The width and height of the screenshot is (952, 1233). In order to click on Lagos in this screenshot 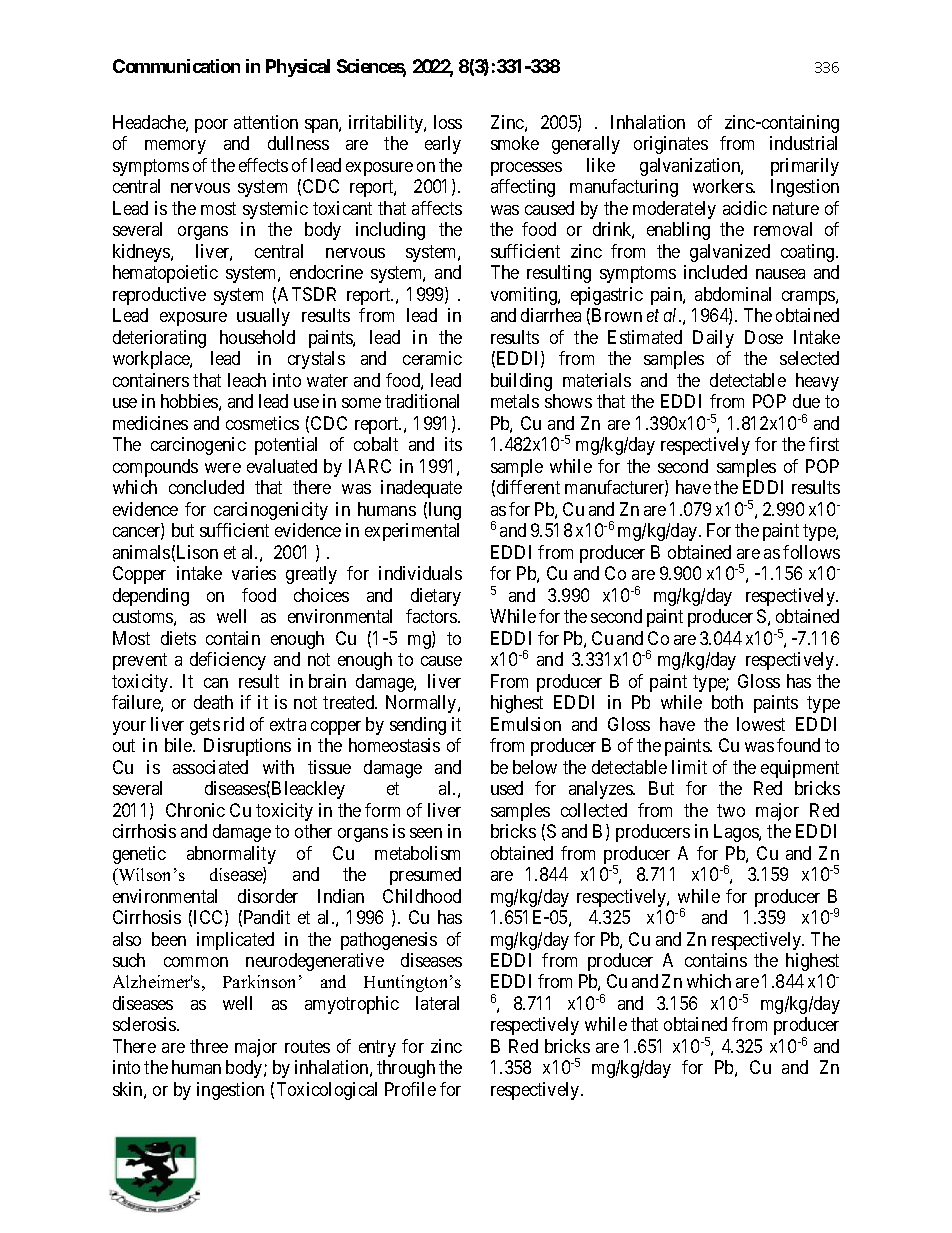, I will do `click(737, 833)`.
